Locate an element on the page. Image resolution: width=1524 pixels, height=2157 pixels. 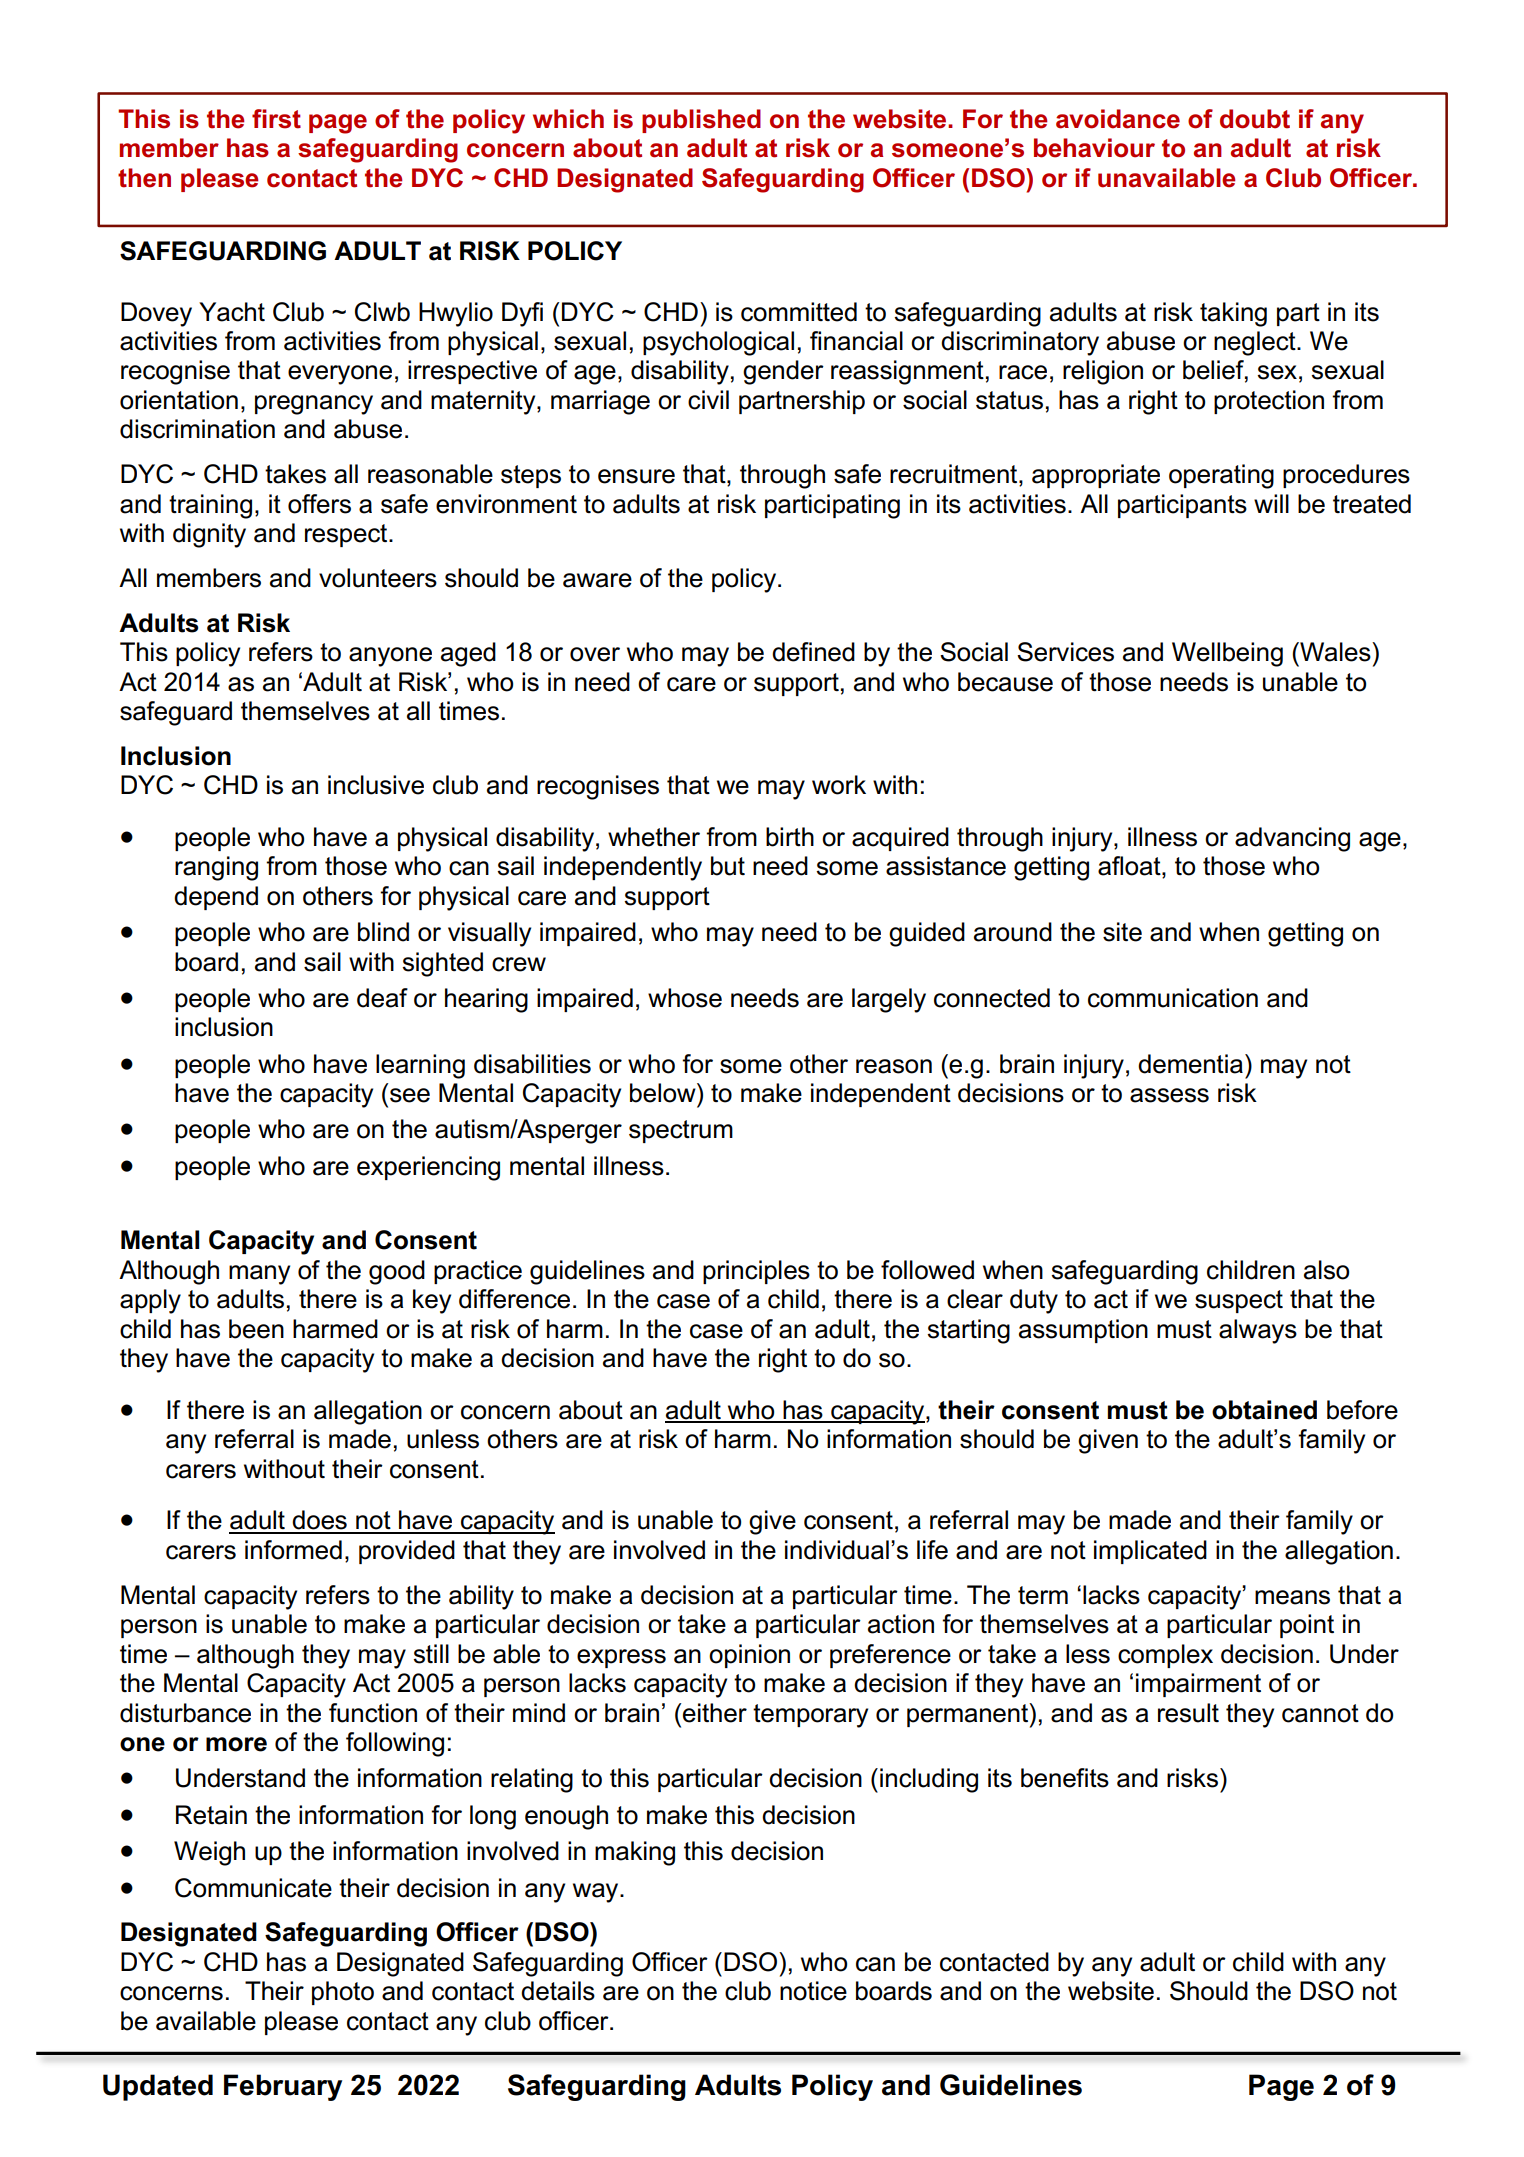
inclusive is located at coordinates (376, 785).
